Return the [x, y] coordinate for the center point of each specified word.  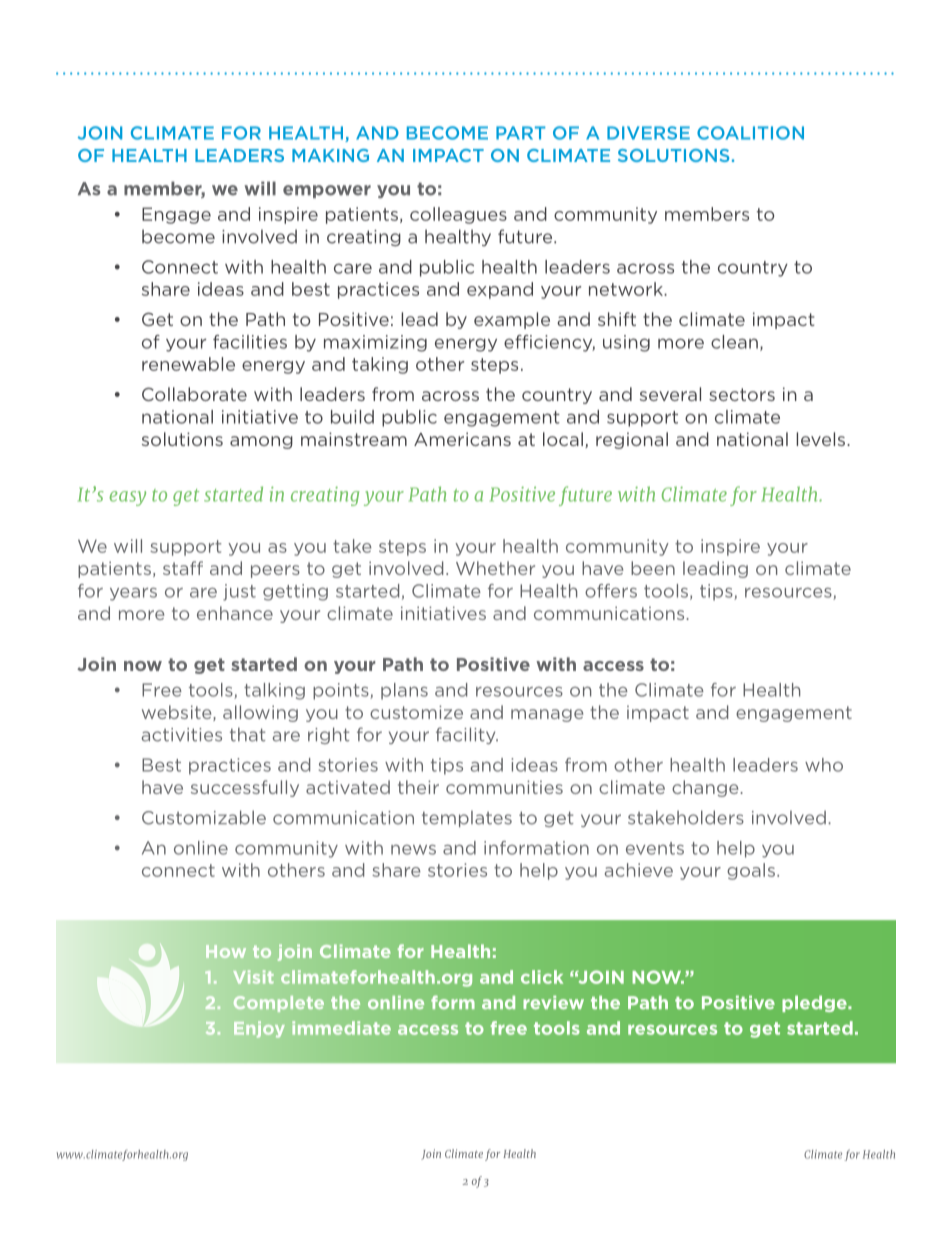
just [239, 592]
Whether [495, 568]
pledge [815, 1003]
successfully [245, 788]
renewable [188, 364]
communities [504, 787]
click [542, 977]
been [653, 568]
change [705, 788]
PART [520, 133]
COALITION [750, 133]
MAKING [330, 155]
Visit [253, 977]
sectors [742, 394]
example [512, 320]
